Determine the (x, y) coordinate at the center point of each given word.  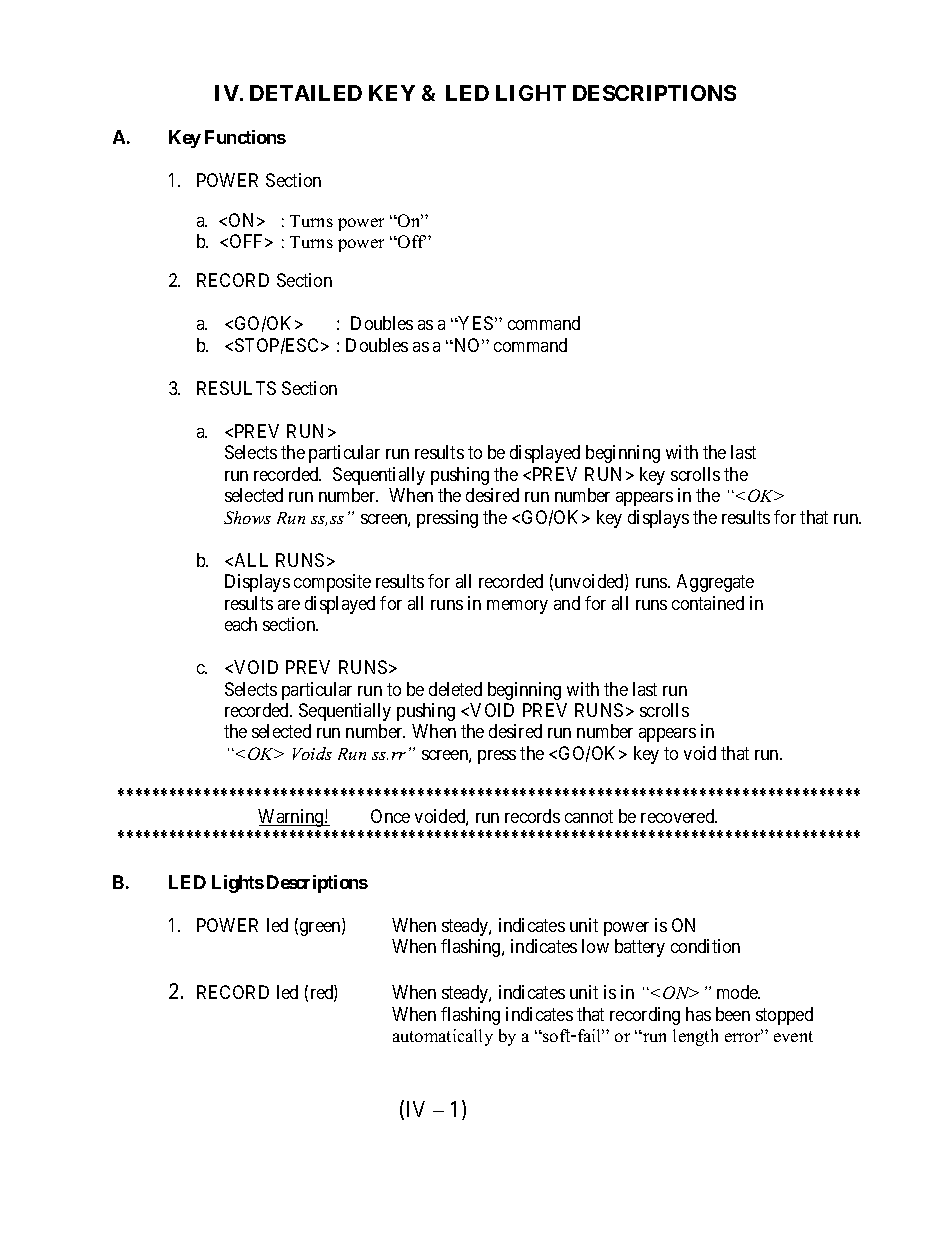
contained (708, 603)
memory (517, 607)
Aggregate (715, 583)
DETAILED (306, 93)
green (321, 929)
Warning (292, 818)
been (733, 1014)
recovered (679, 816)
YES (475, 323)
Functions (245, 137)
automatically (443, 1037)
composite (332, 583)
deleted (455, 689)
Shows (247, 517)
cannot (589, 816)
